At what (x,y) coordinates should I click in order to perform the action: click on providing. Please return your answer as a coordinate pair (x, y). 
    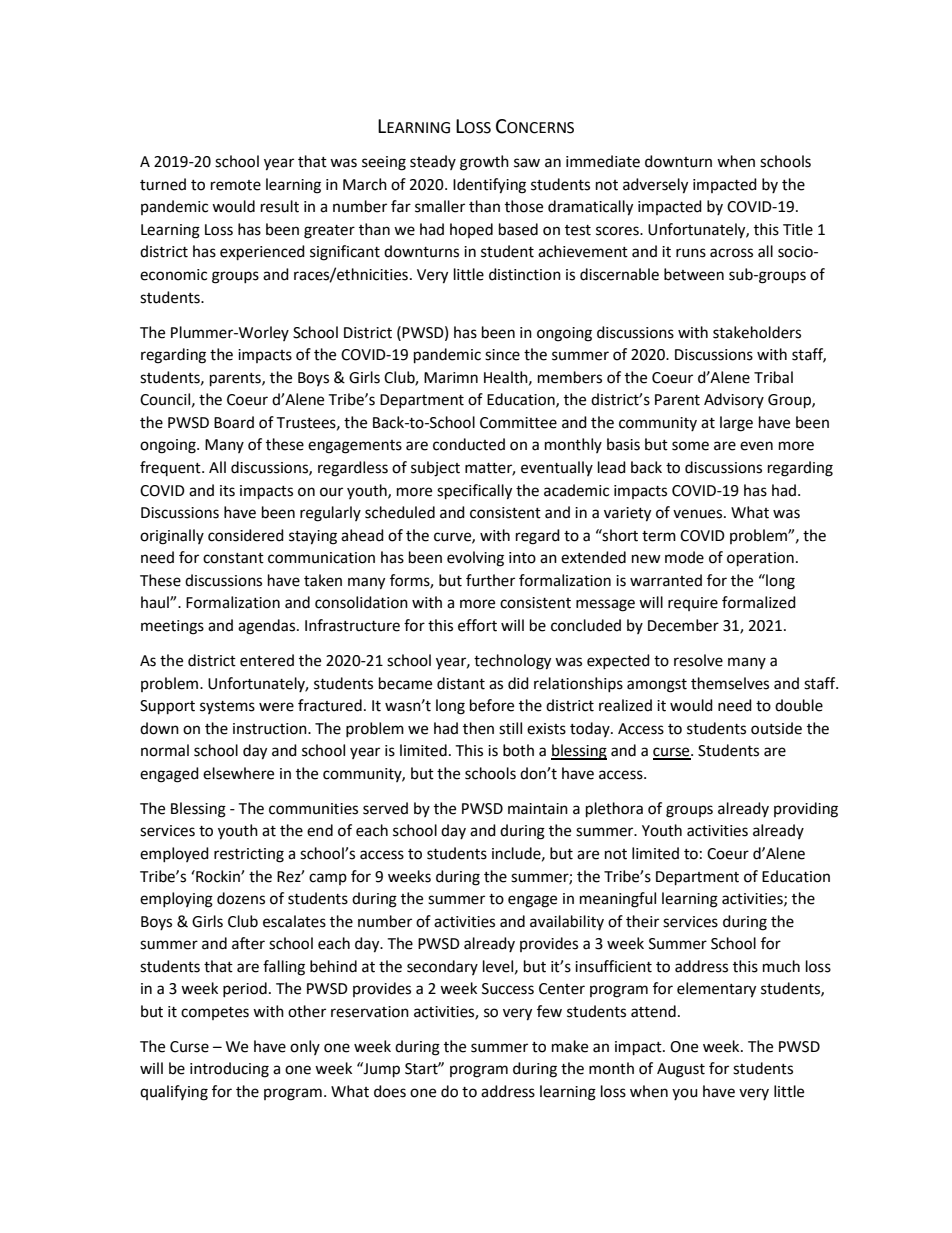
    Looking at the image, I should click on (806, 810).
